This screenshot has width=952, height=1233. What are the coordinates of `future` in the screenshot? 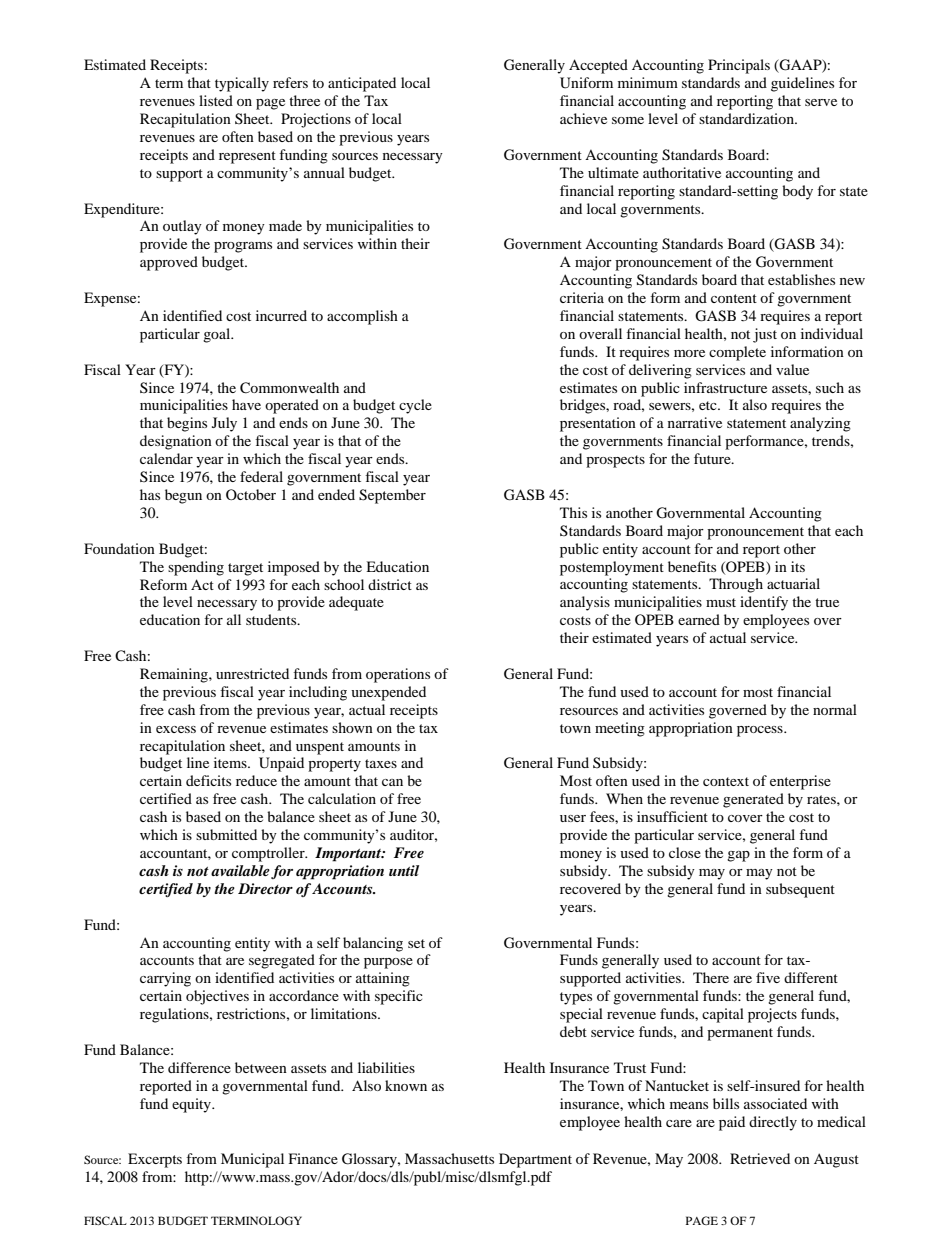 It's located at (713, 458).
